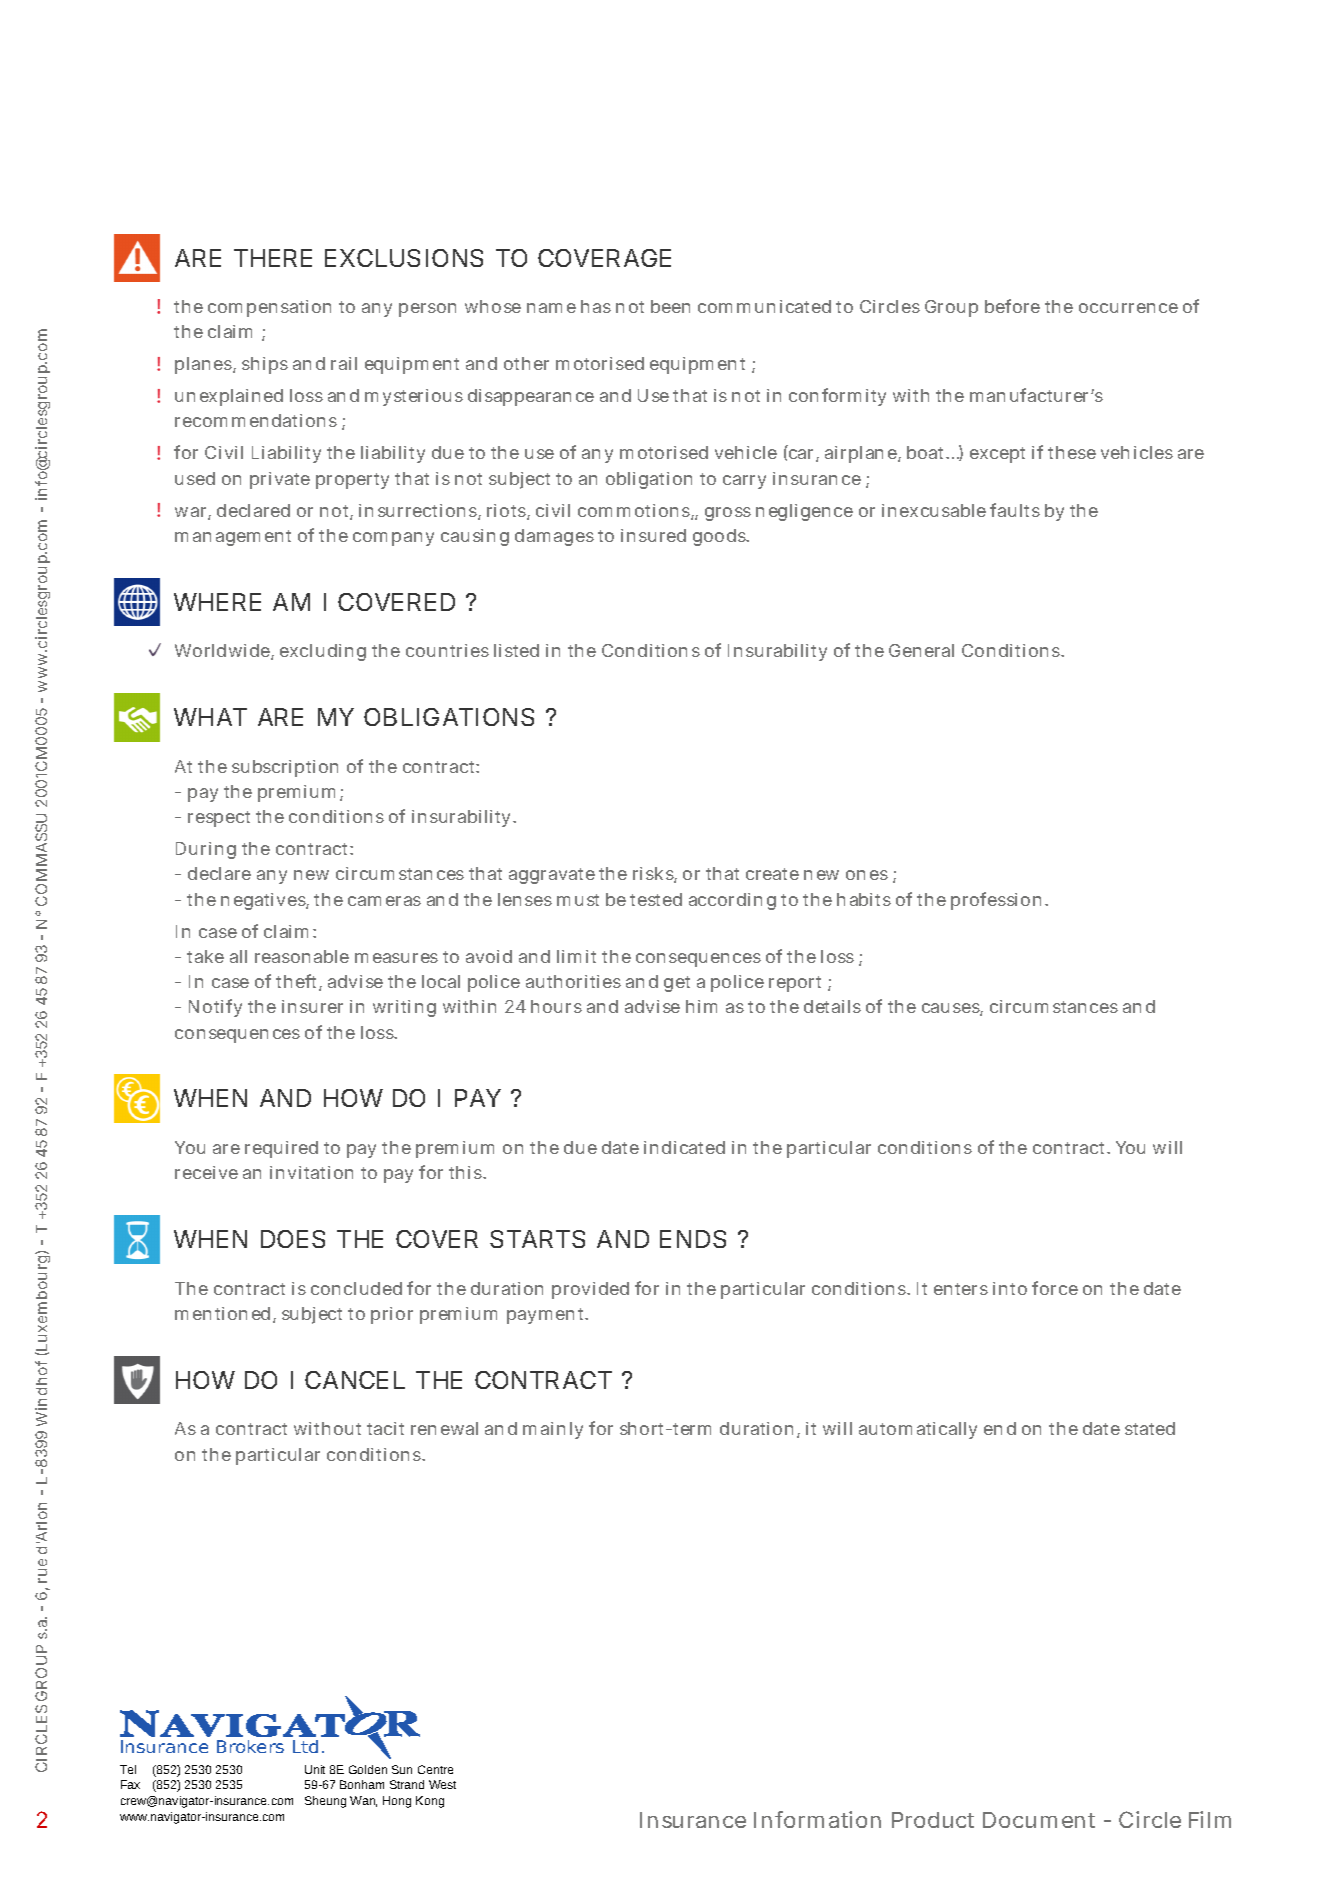  What do you see at coordinates (269, 308) in the document?
I see `compensation` at bounding box center [269, 308].
